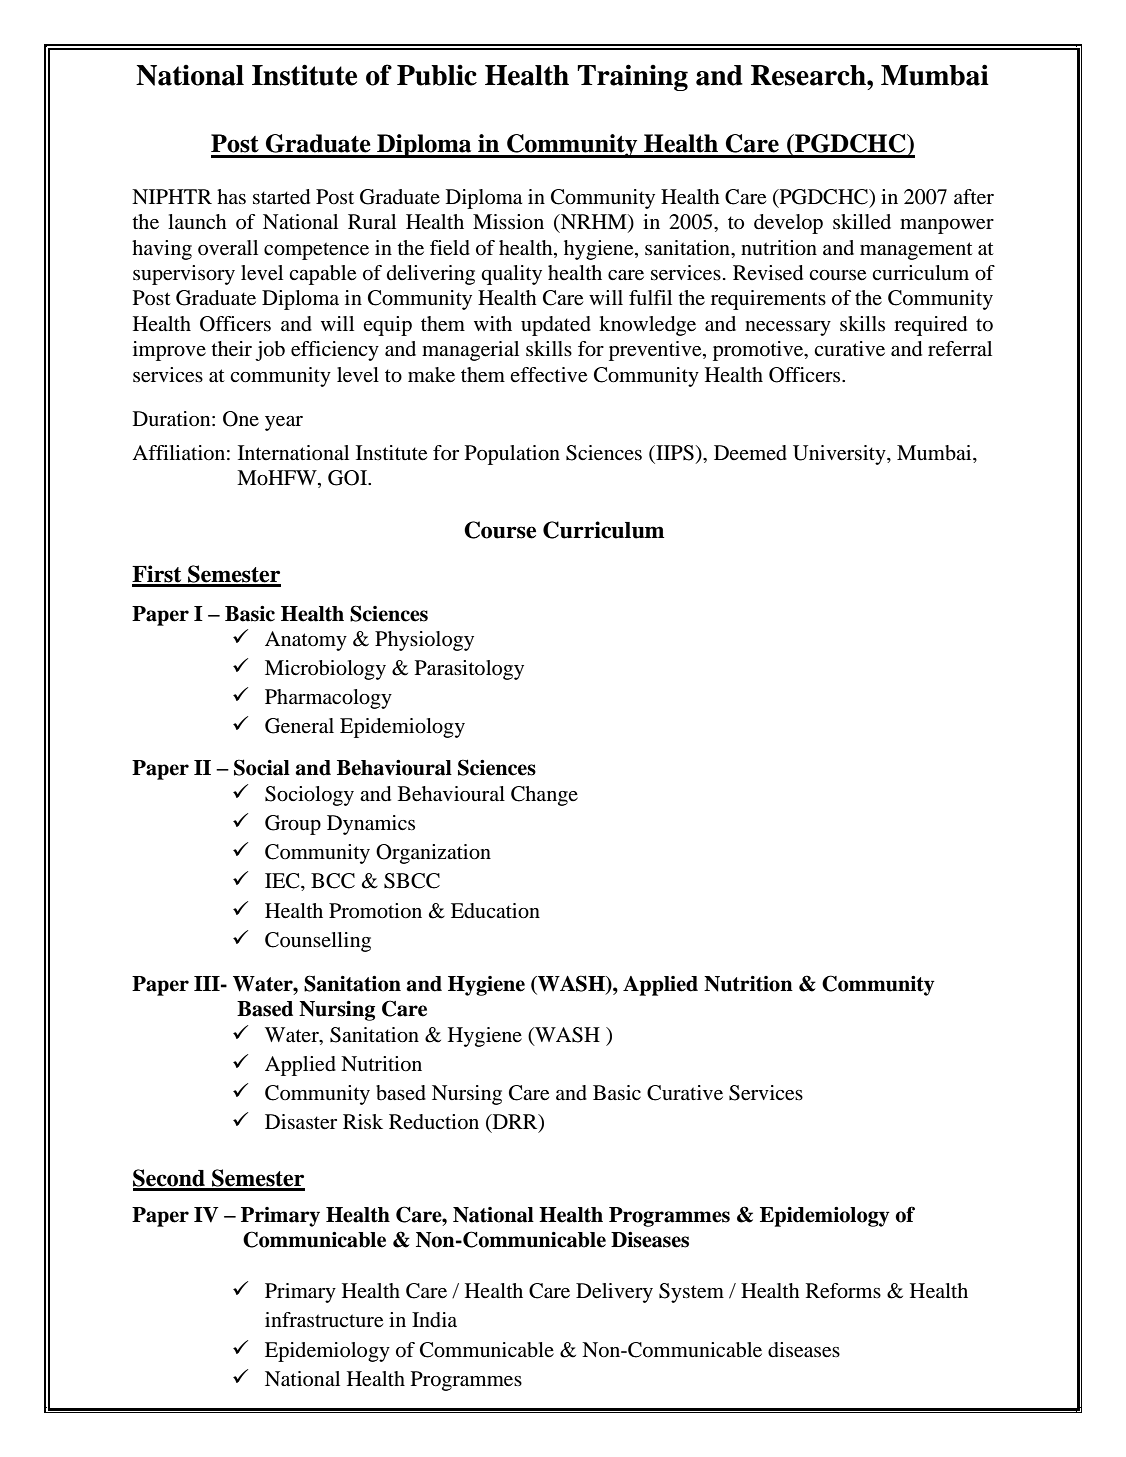 The height and width of the screenshot is (1457, 1126). I want to click on Research, so click(809, 75).
